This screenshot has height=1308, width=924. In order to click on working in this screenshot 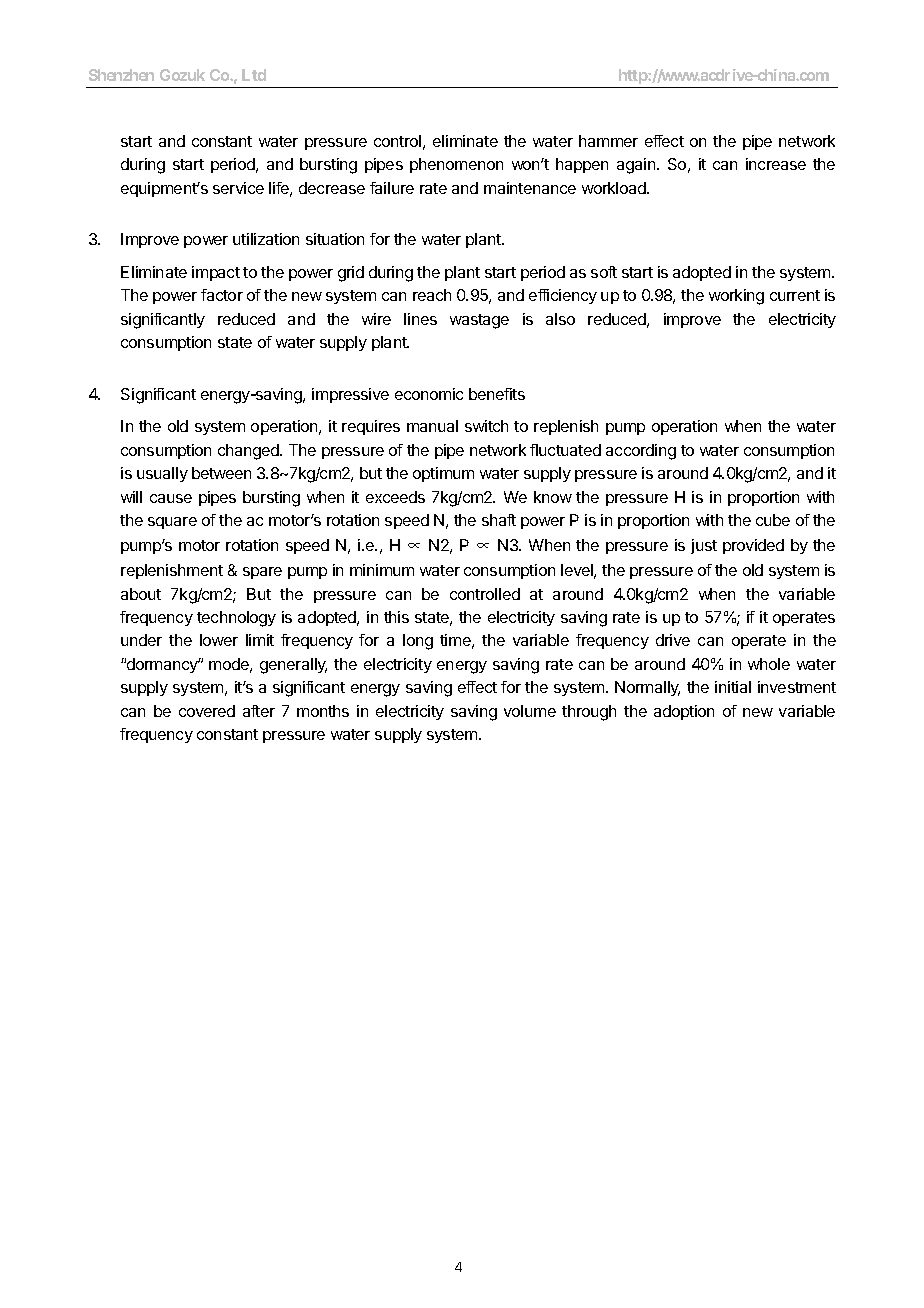, I will do `click(736, 297)`.
